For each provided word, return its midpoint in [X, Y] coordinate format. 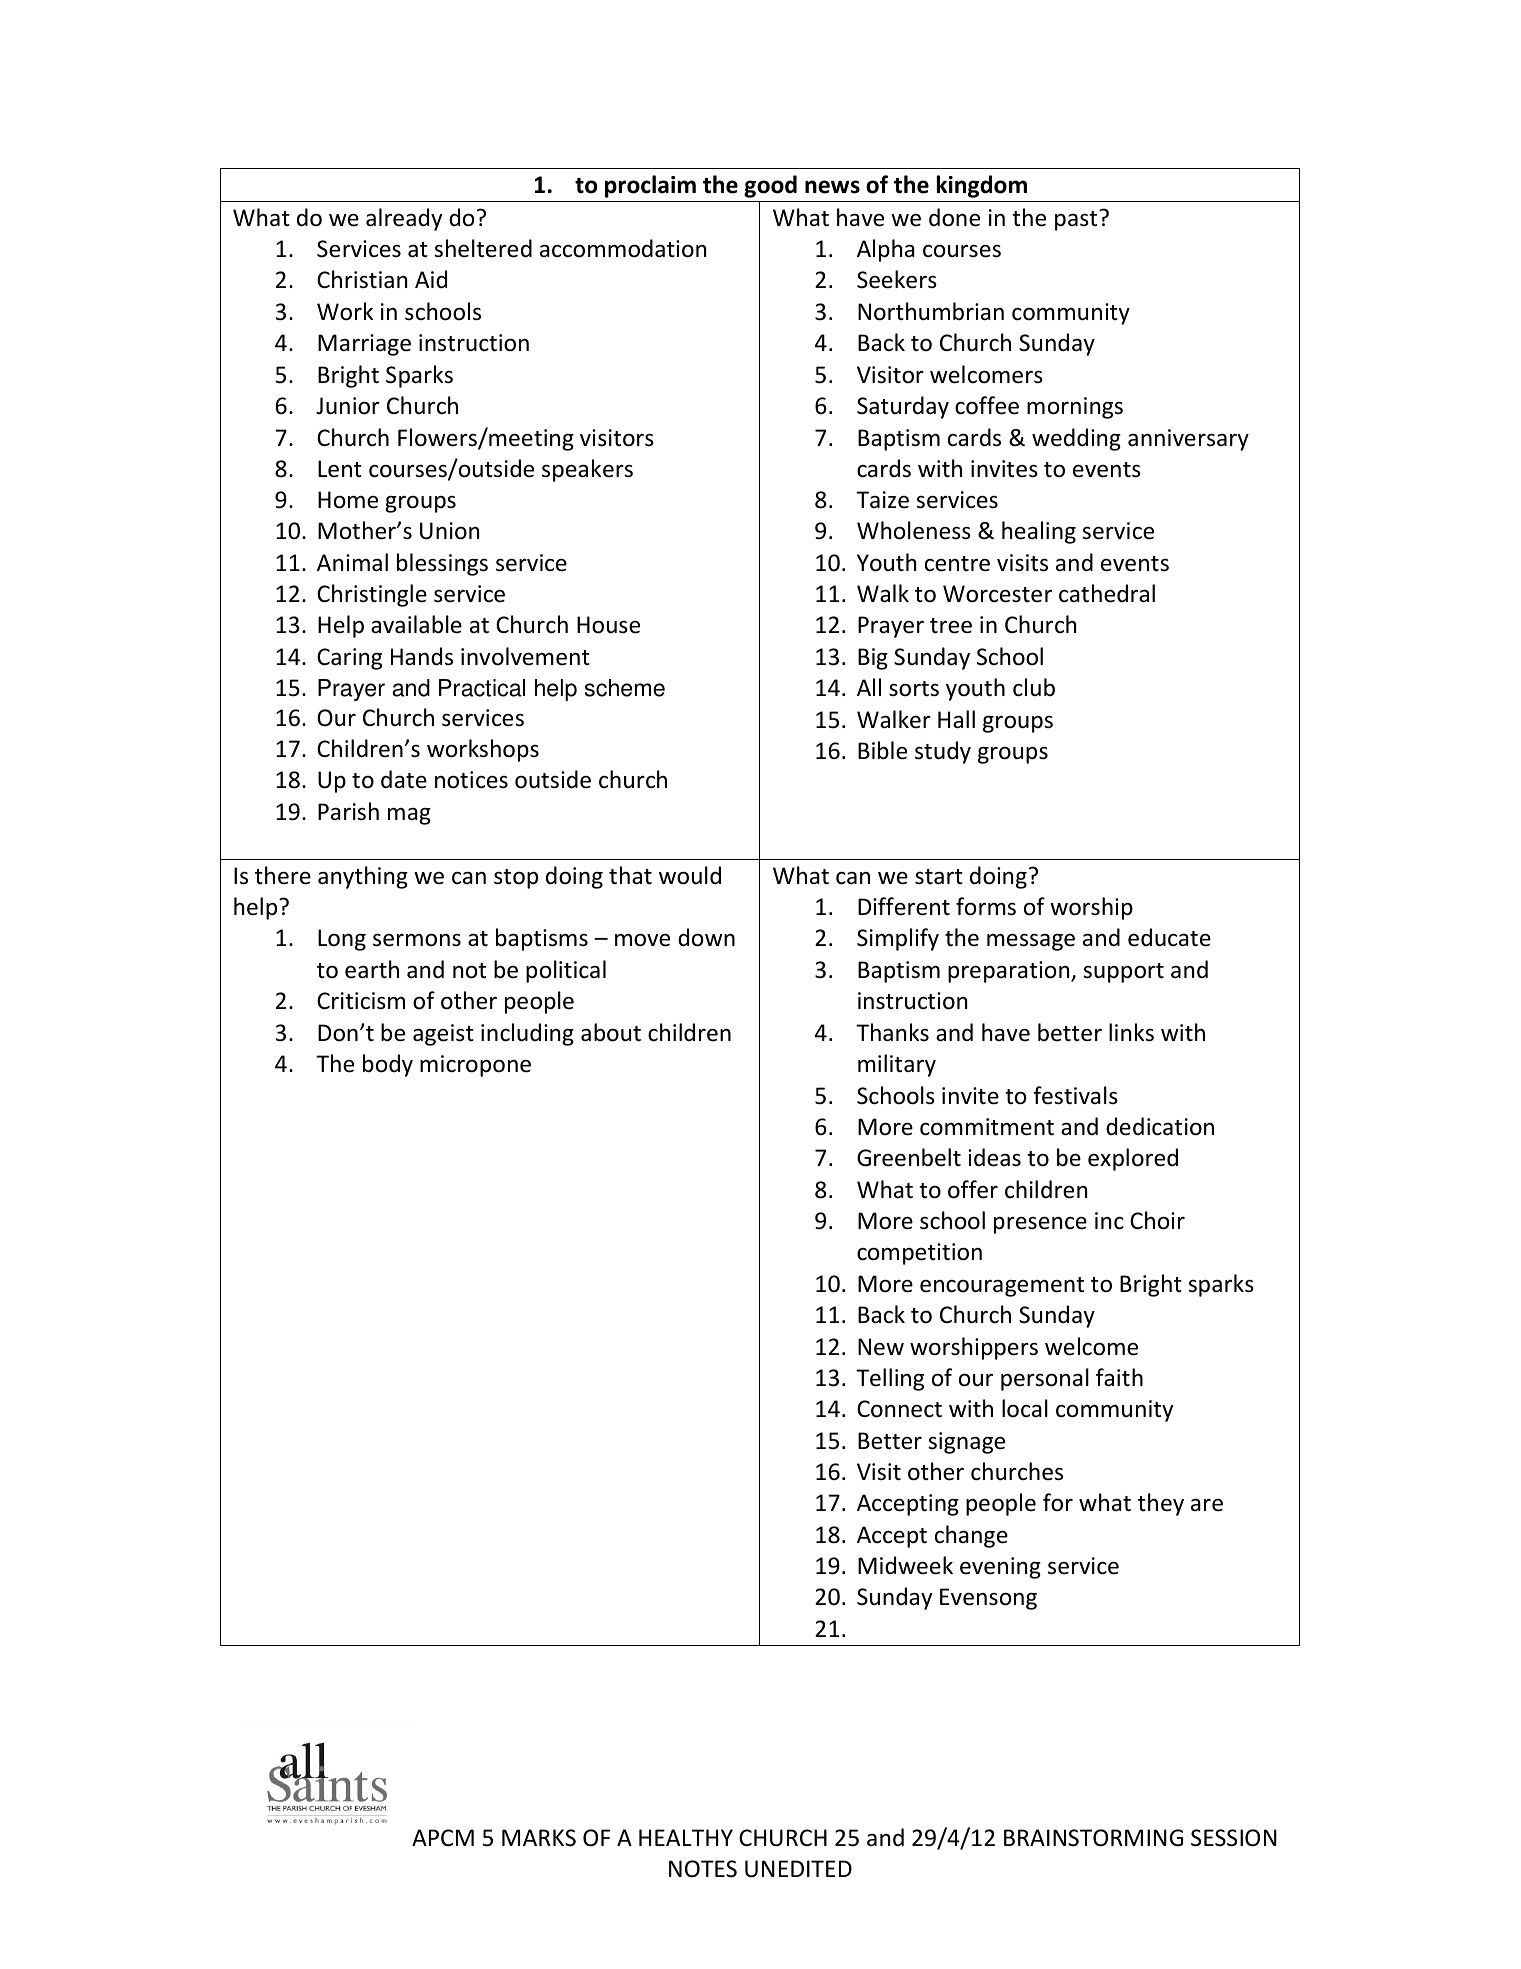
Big [873, 659]
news [832, 187]
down [706, 937]
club [1034, 687]
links [1131, 1032]
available [416, 624]
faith [1119, 1377]
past [1077, 220]
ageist [443, 1035]
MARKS [539, 1838]
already [404, 219]
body [388, 1065]
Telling [890, 1379]
